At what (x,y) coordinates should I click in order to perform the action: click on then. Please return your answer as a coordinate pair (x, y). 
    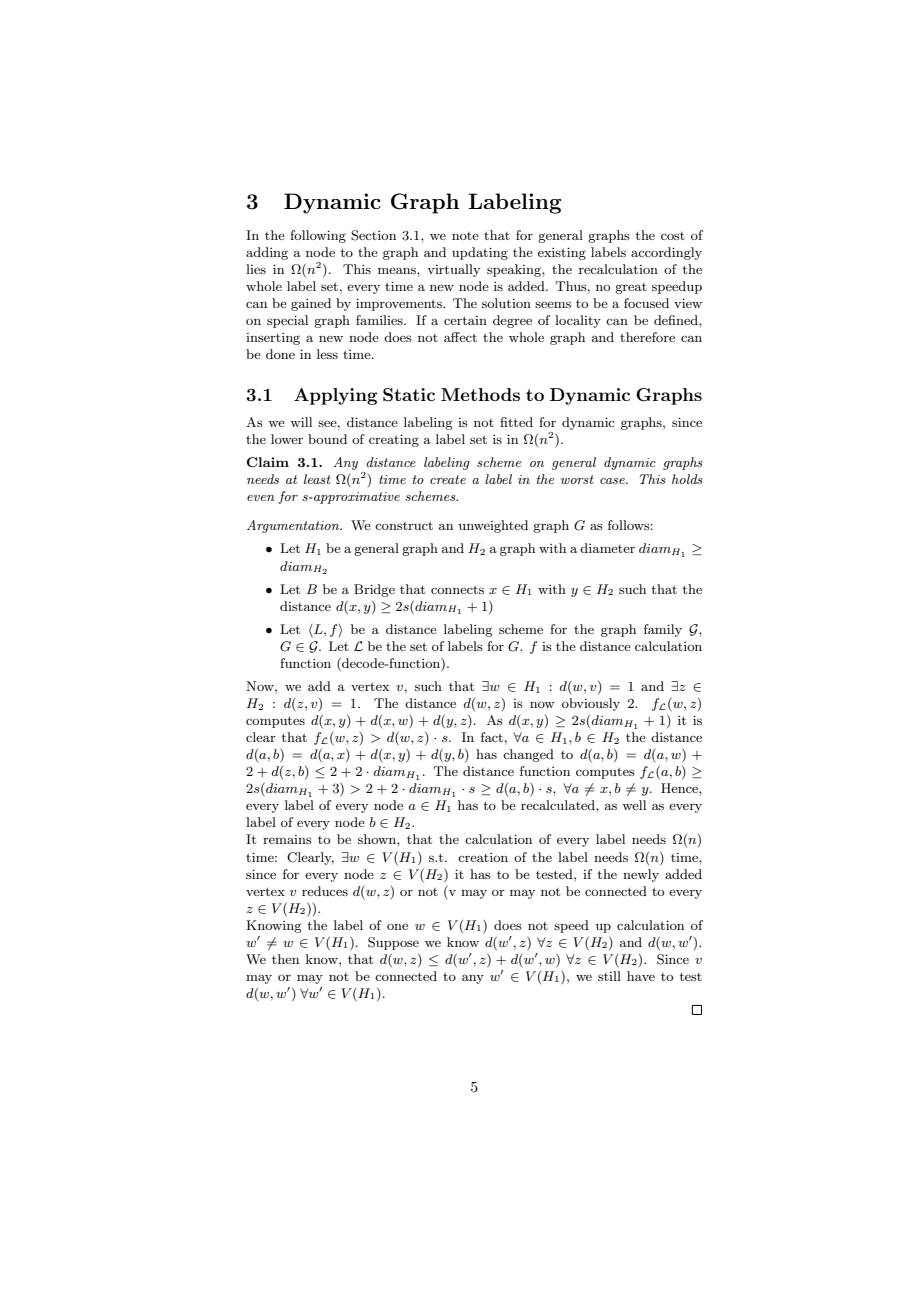
    Looking at the image, I should click on (285, 959).
